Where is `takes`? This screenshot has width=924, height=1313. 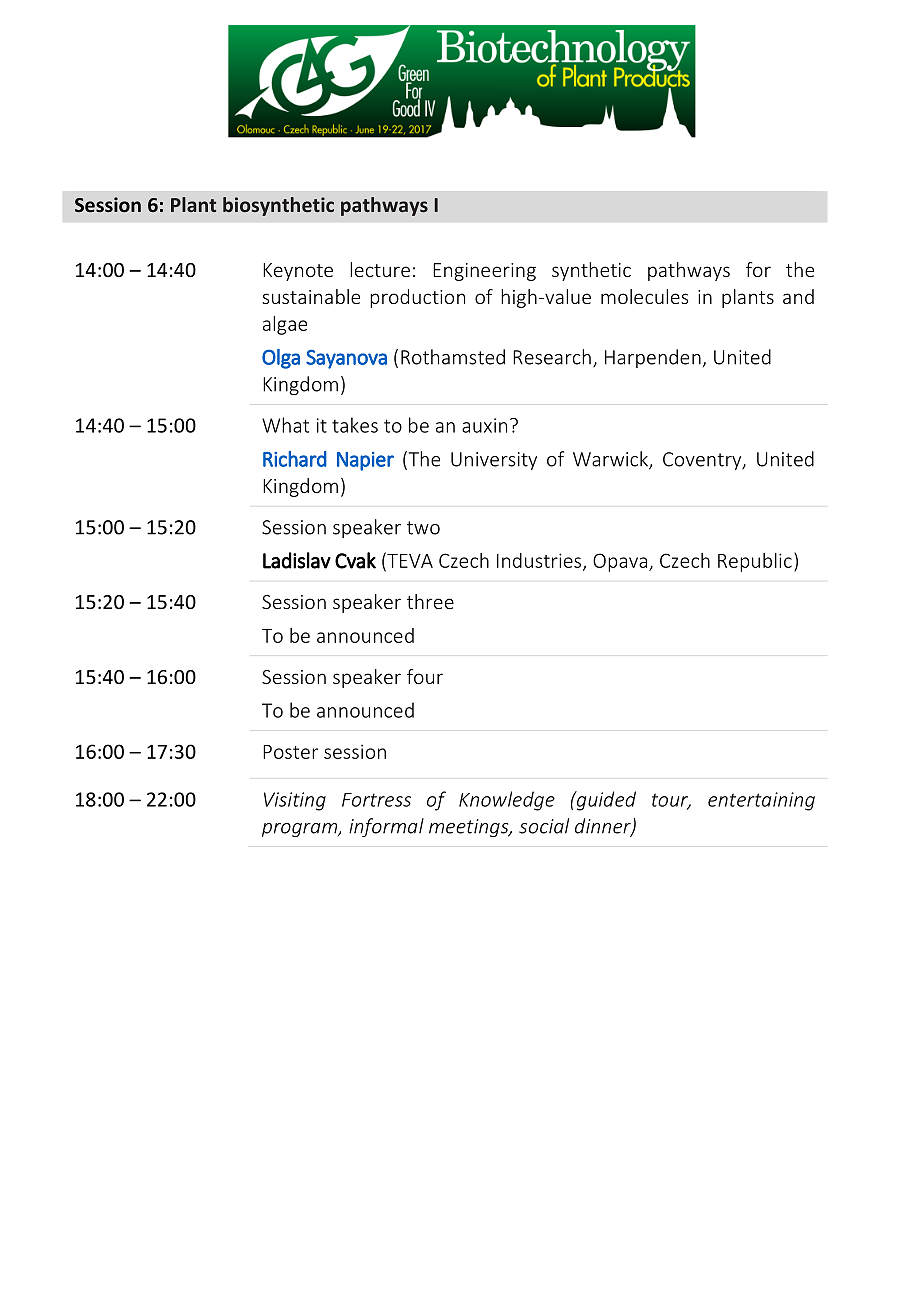 takes is located at coordinates (355, 425).
